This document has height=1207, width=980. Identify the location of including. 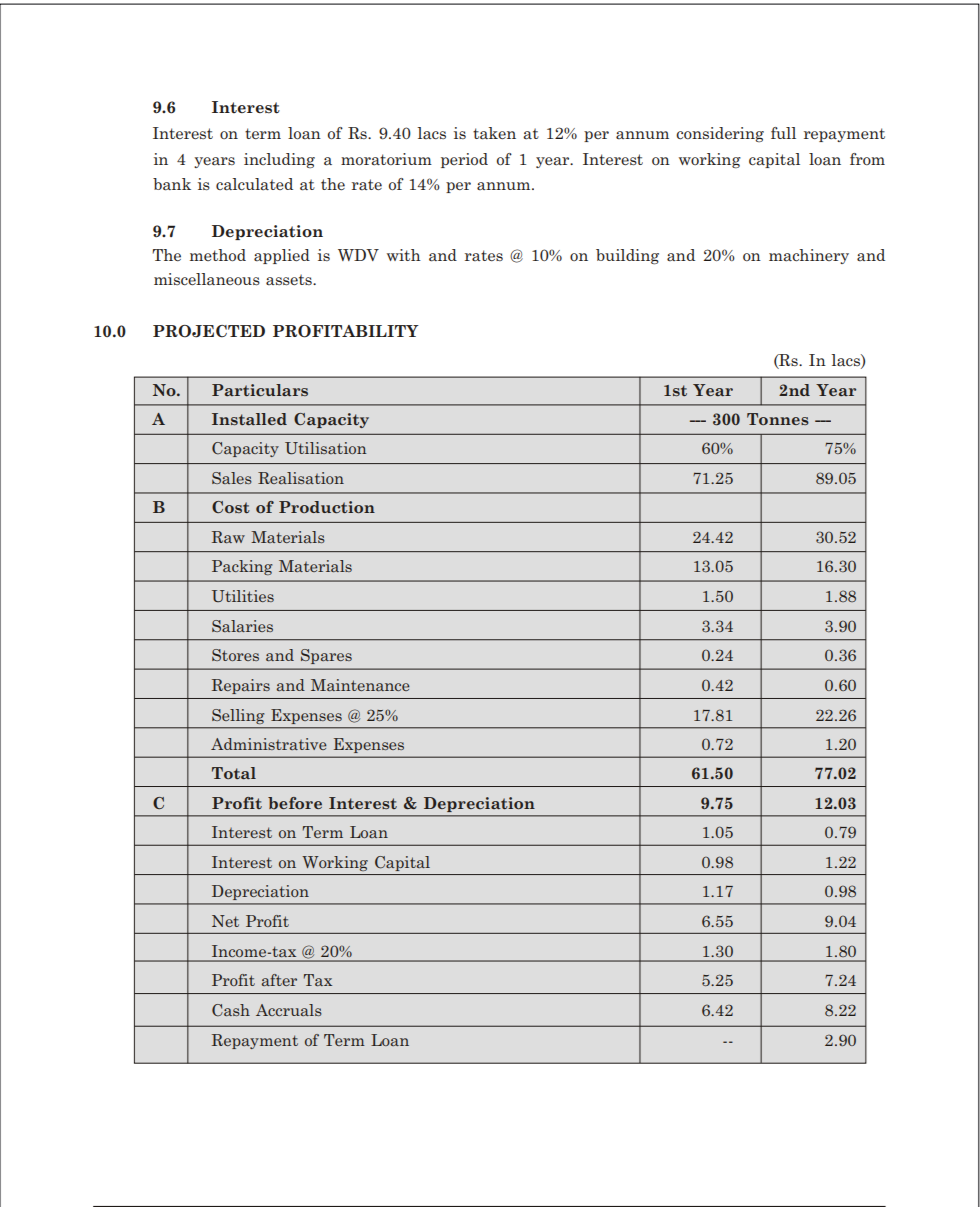
(279, 160).
